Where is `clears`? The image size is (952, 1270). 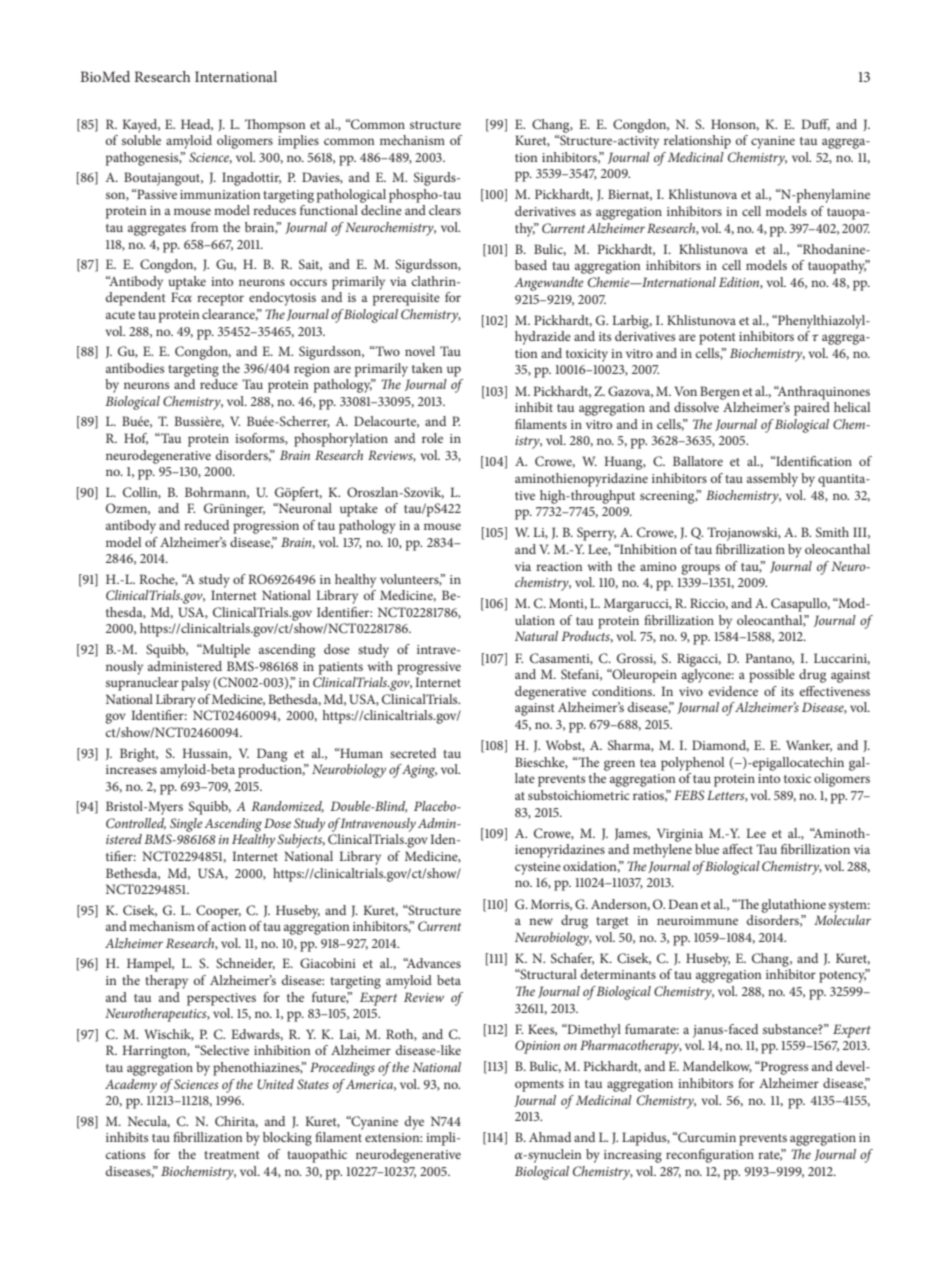 clears is located at coordinates (445, 210).
